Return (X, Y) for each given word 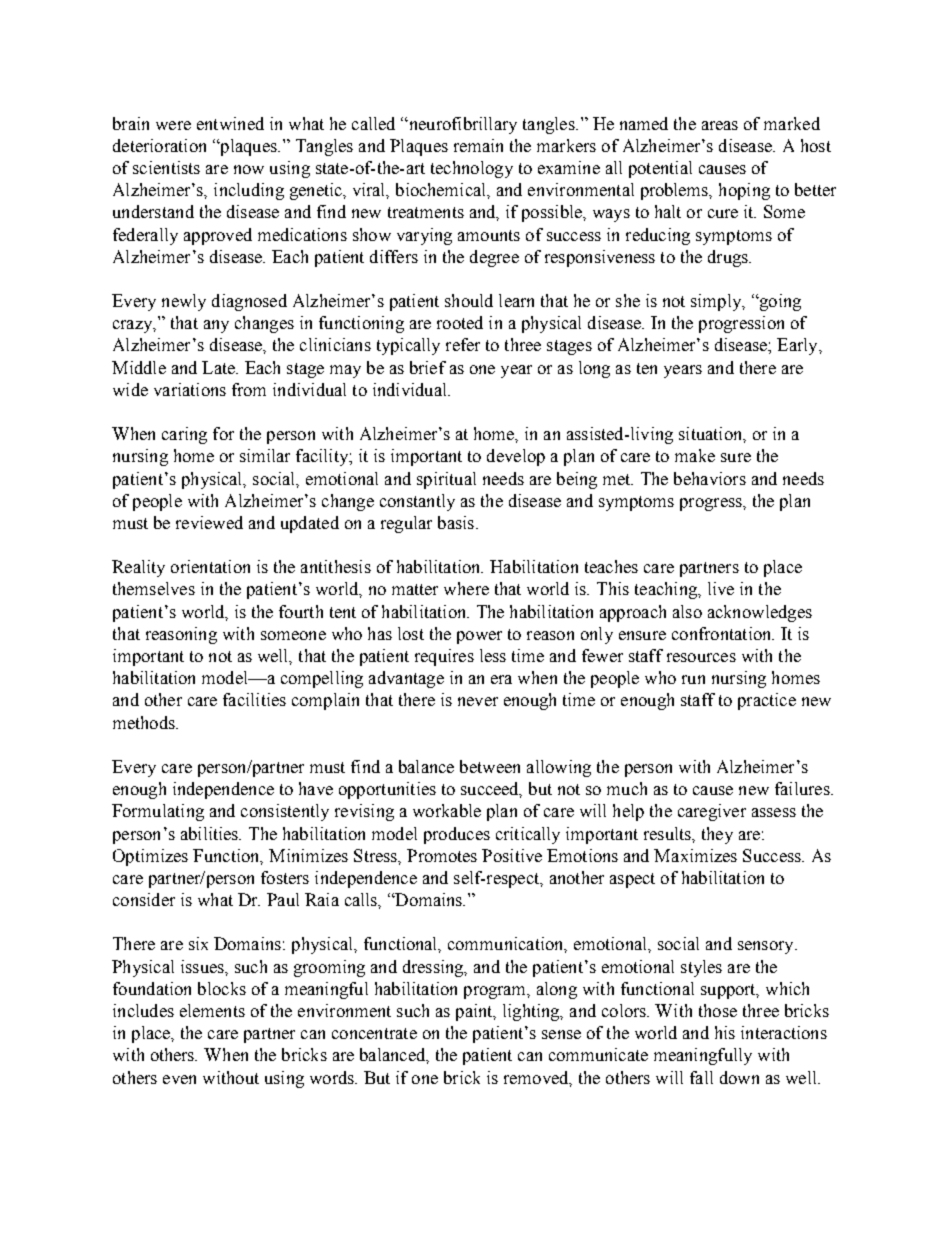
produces (457, 835)
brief (428, 367)
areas (720, 125)
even (179, 1079)
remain (478, 145)
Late (219, 367)
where (466, 588)
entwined (230, 123)
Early (798, 346)
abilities (211, 833)
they (717, 835)
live (721, 588)
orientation (210, 566)
